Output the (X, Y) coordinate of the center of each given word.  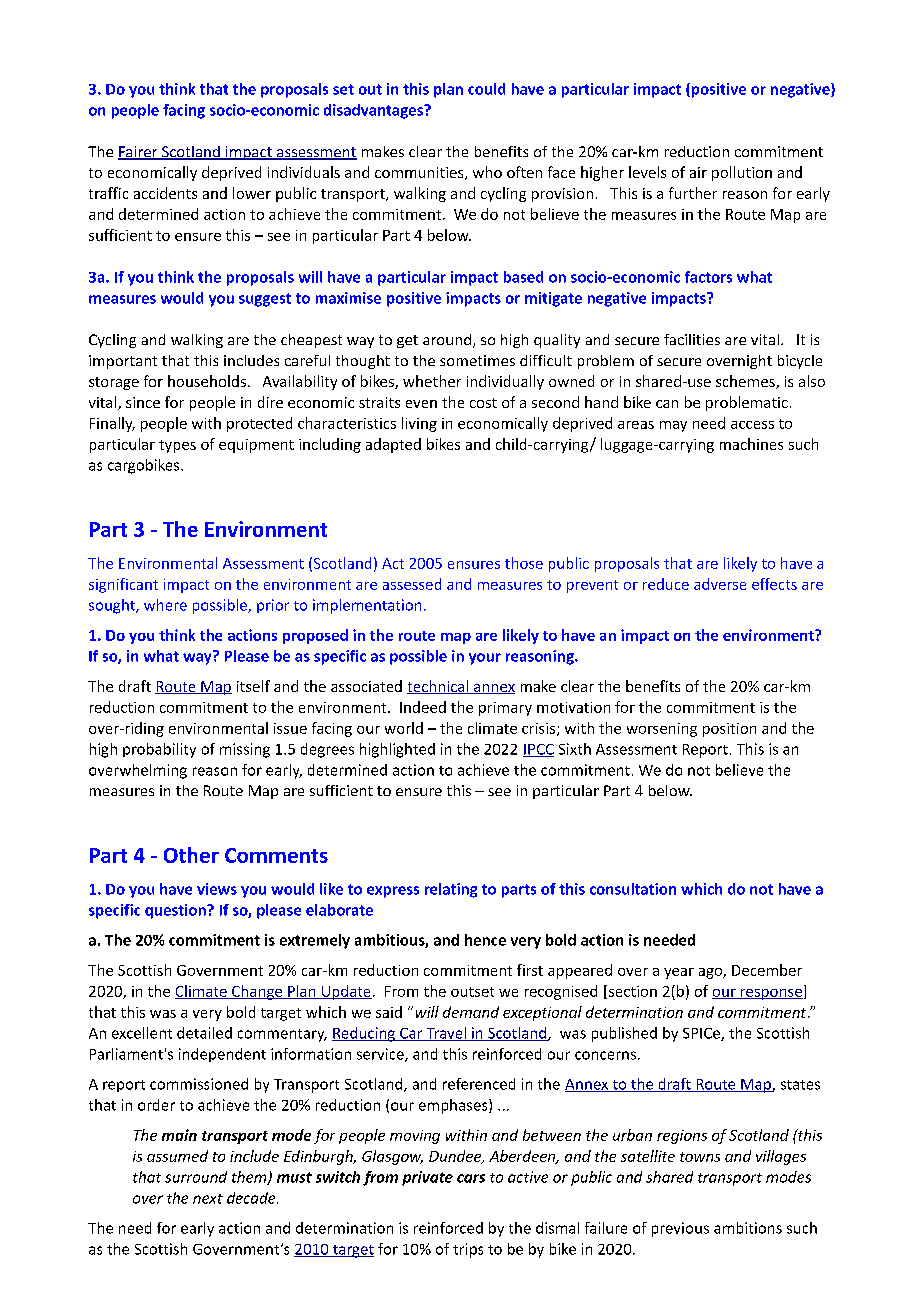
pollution (742, 173)
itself (253, 686)
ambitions (748, 1228)
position (729, 730)
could (486, 89)
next (208, 1199)
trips (468, 1250)
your (485, 659)
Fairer (139, 153)
